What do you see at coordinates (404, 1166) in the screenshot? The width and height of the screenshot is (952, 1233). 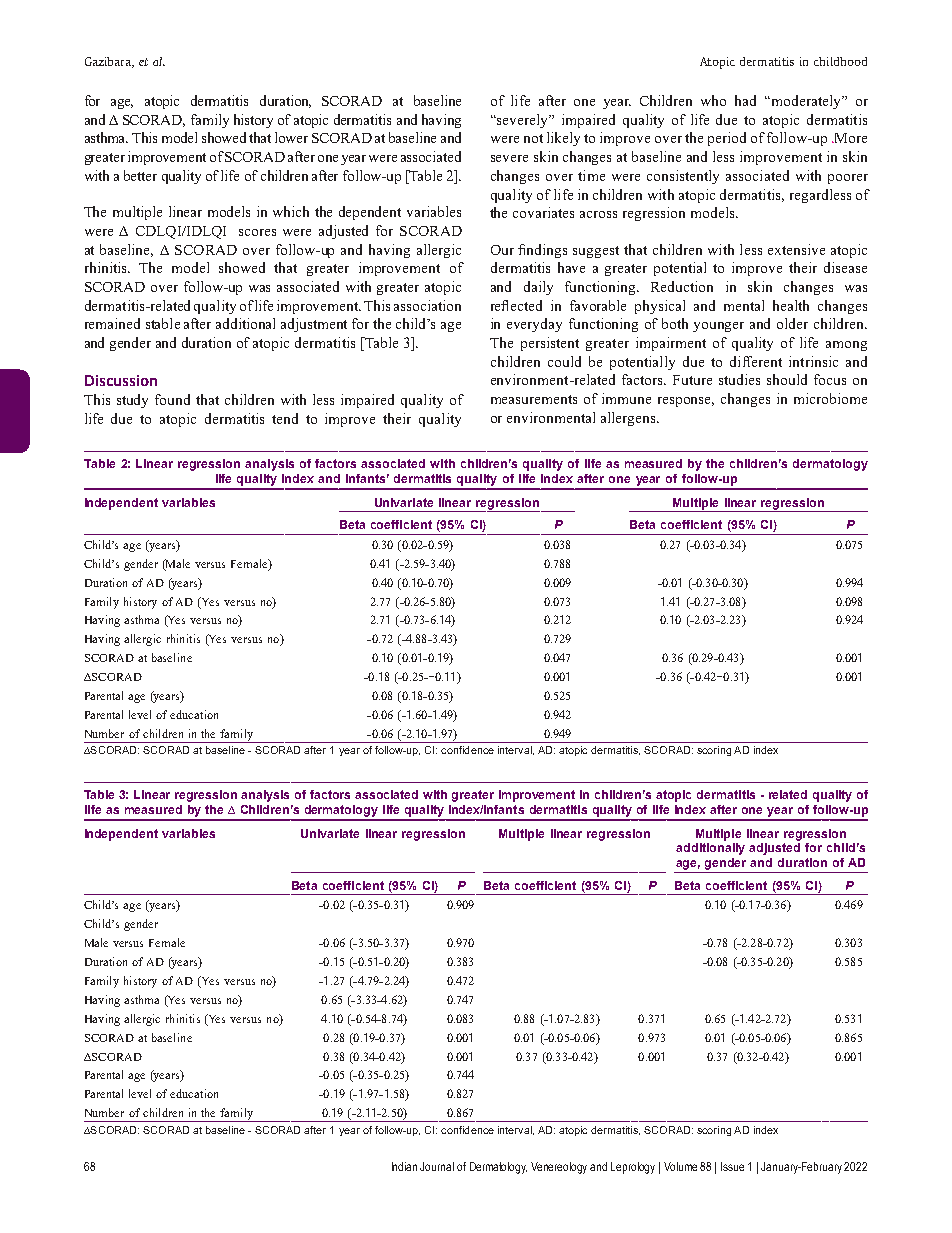 I see `Indian` at bounding box center [404, 1166].
